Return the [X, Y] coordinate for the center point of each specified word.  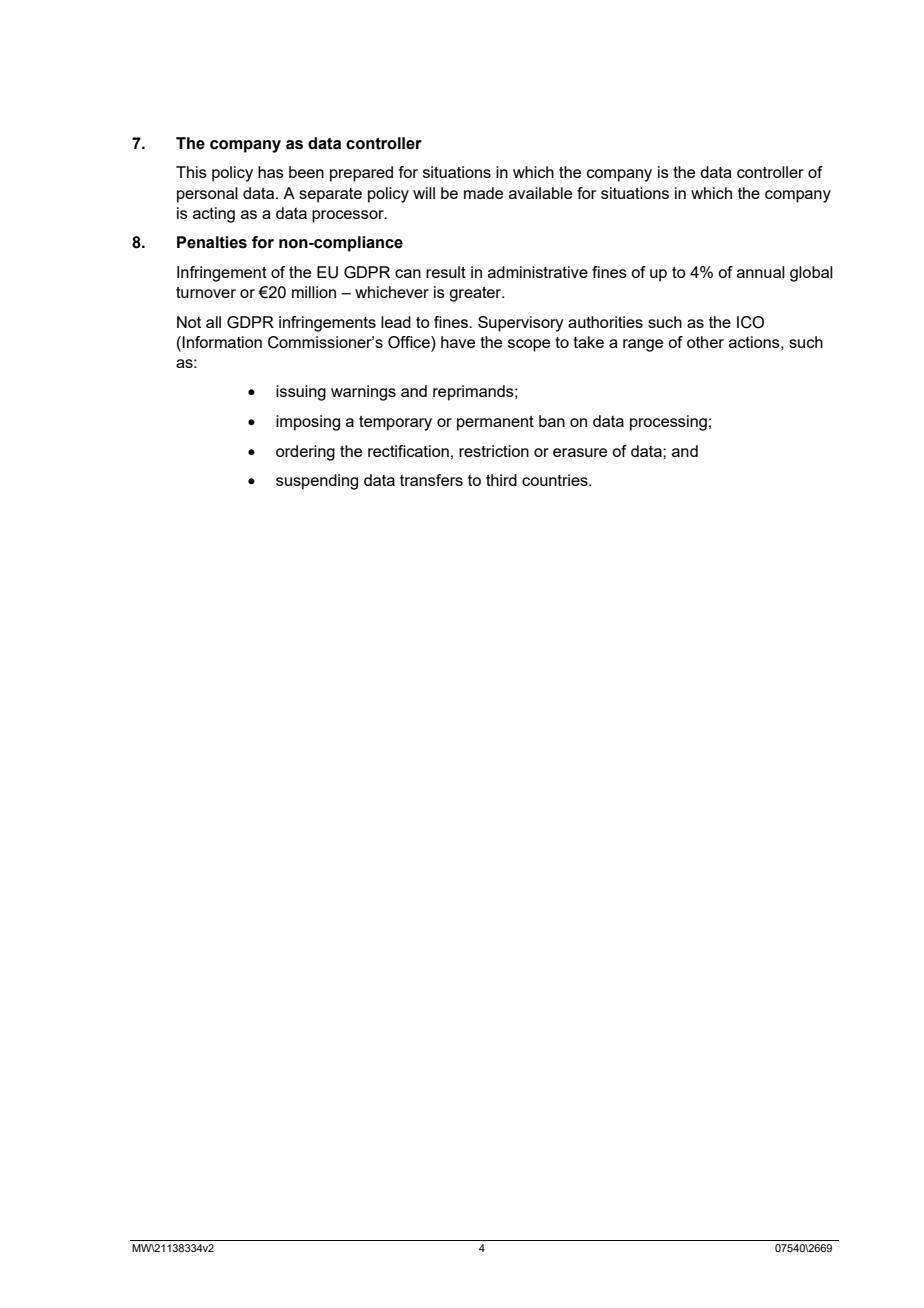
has [271, 172]
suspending [317, 482]
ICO [750, 322]
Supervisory [521, 324]
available [540, 193]
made [483, 193]
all [213, 322]
